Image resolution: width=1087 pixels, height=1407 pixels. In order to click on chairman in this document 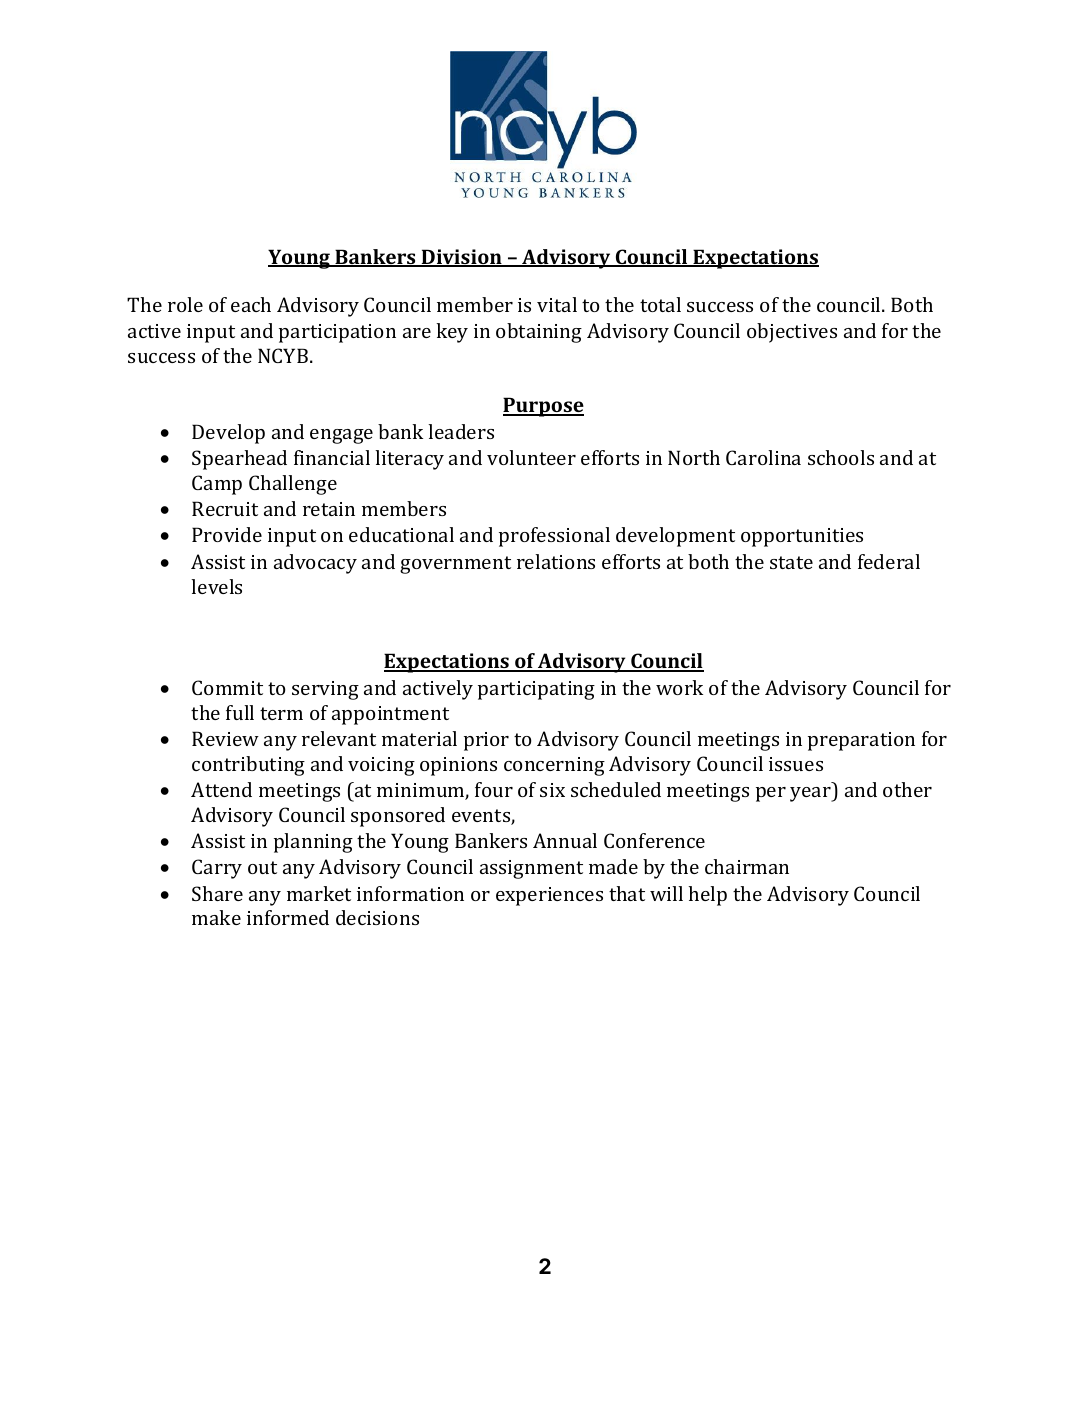, I will do `click(747, 866)`.
